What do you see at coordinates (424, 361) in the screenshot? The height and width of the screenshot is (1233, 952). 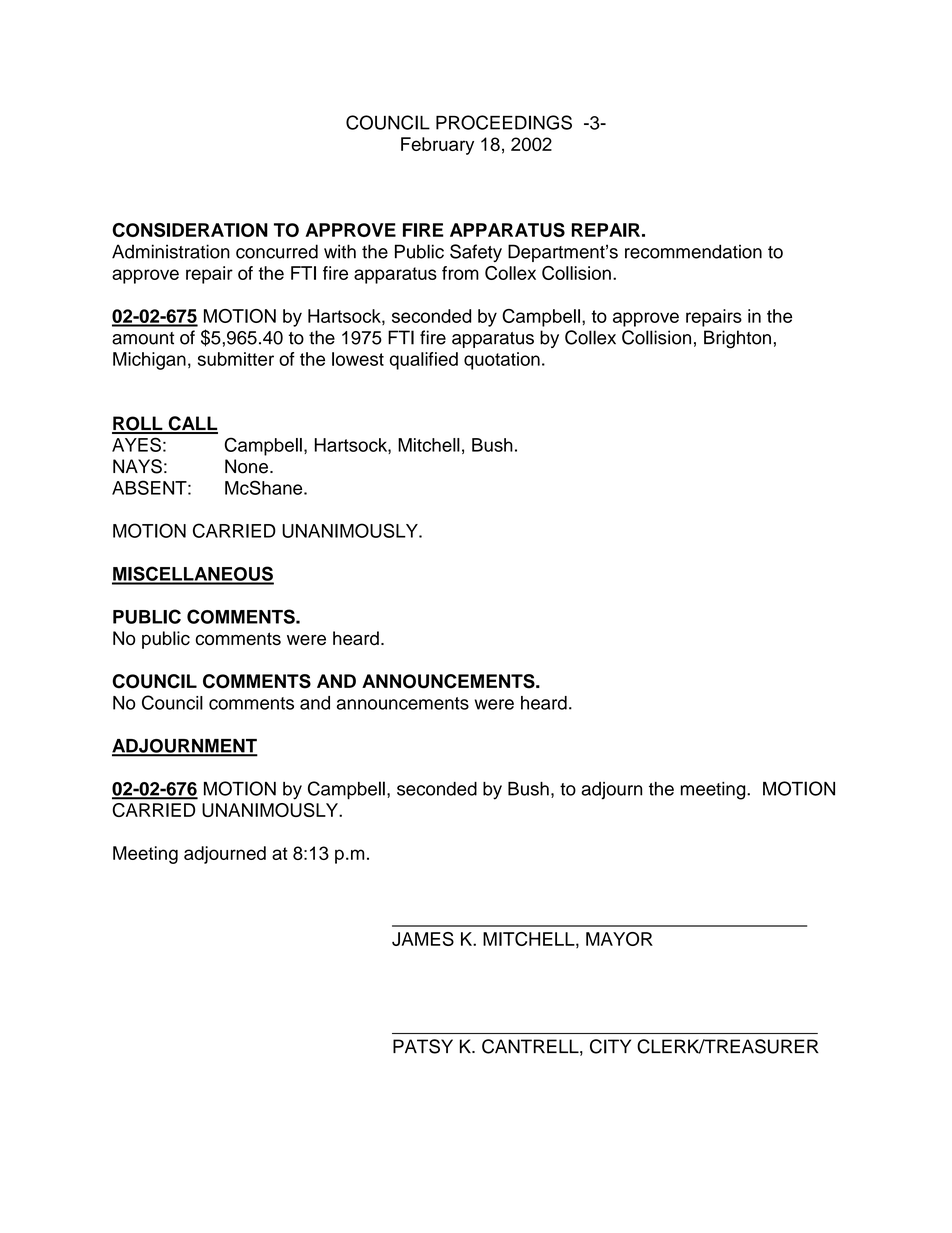 I see `qualified` at bounding box center [424, 361].
